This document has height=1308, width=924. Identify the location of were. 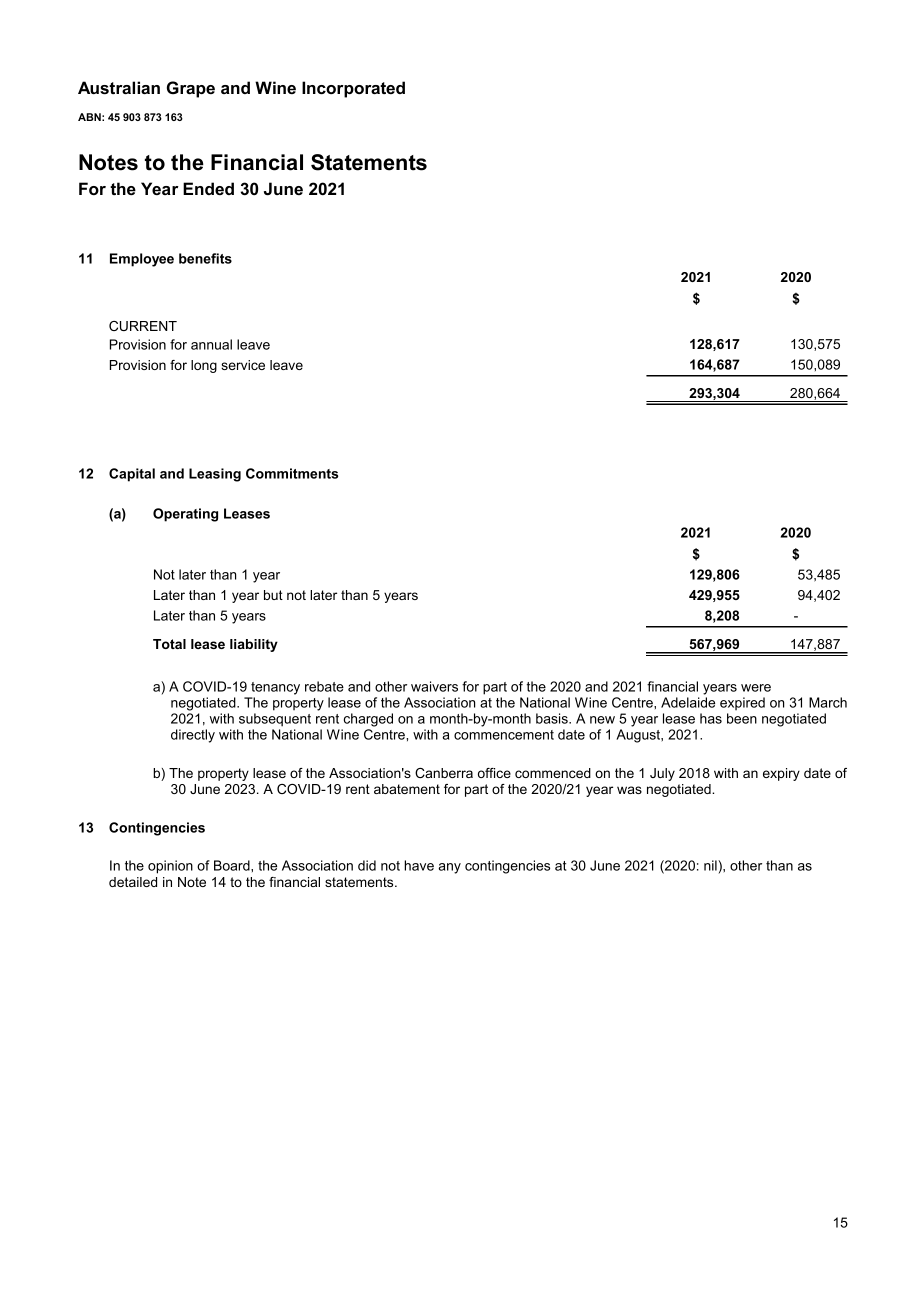
(756, 688).
